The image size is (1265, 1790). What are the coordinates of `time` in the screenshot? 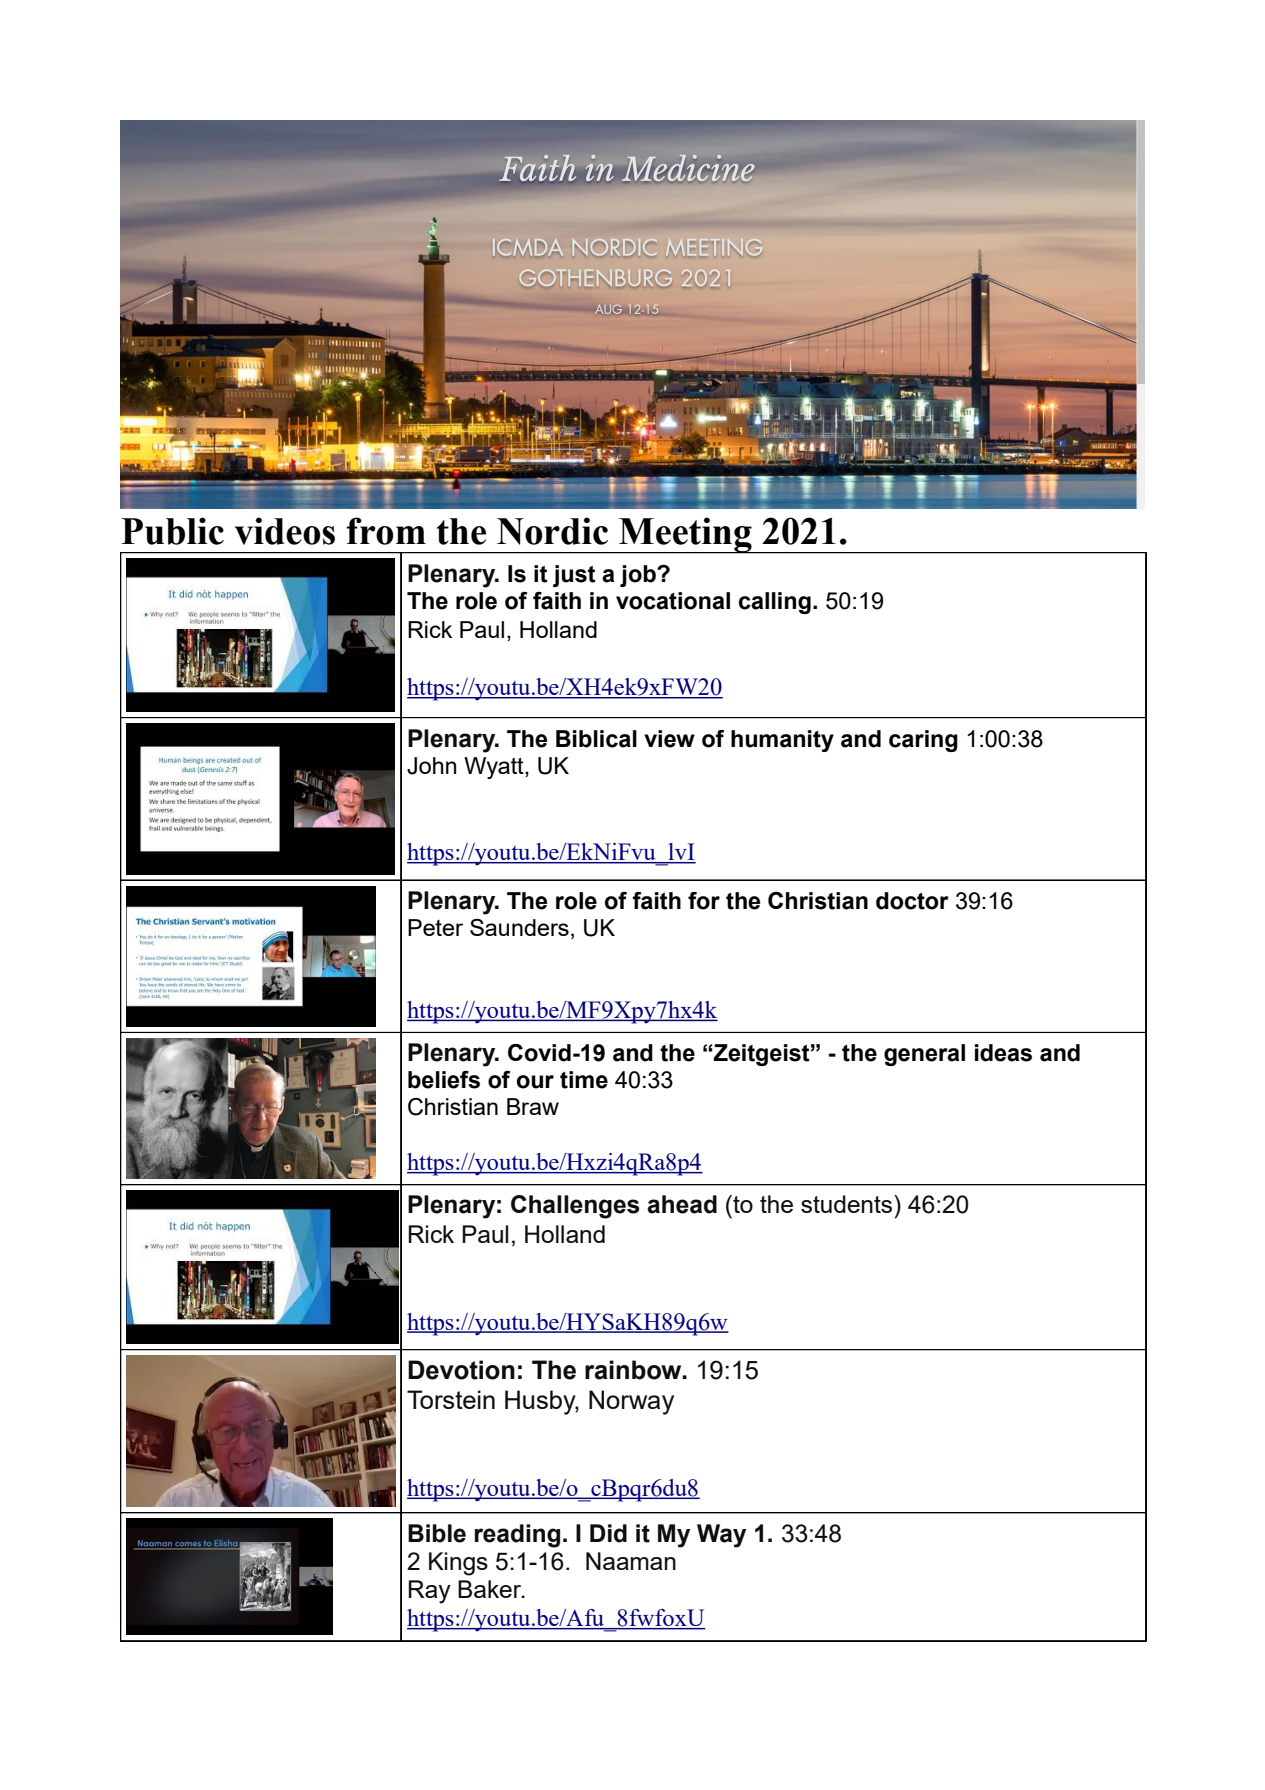 It's located at (584, 1080).
